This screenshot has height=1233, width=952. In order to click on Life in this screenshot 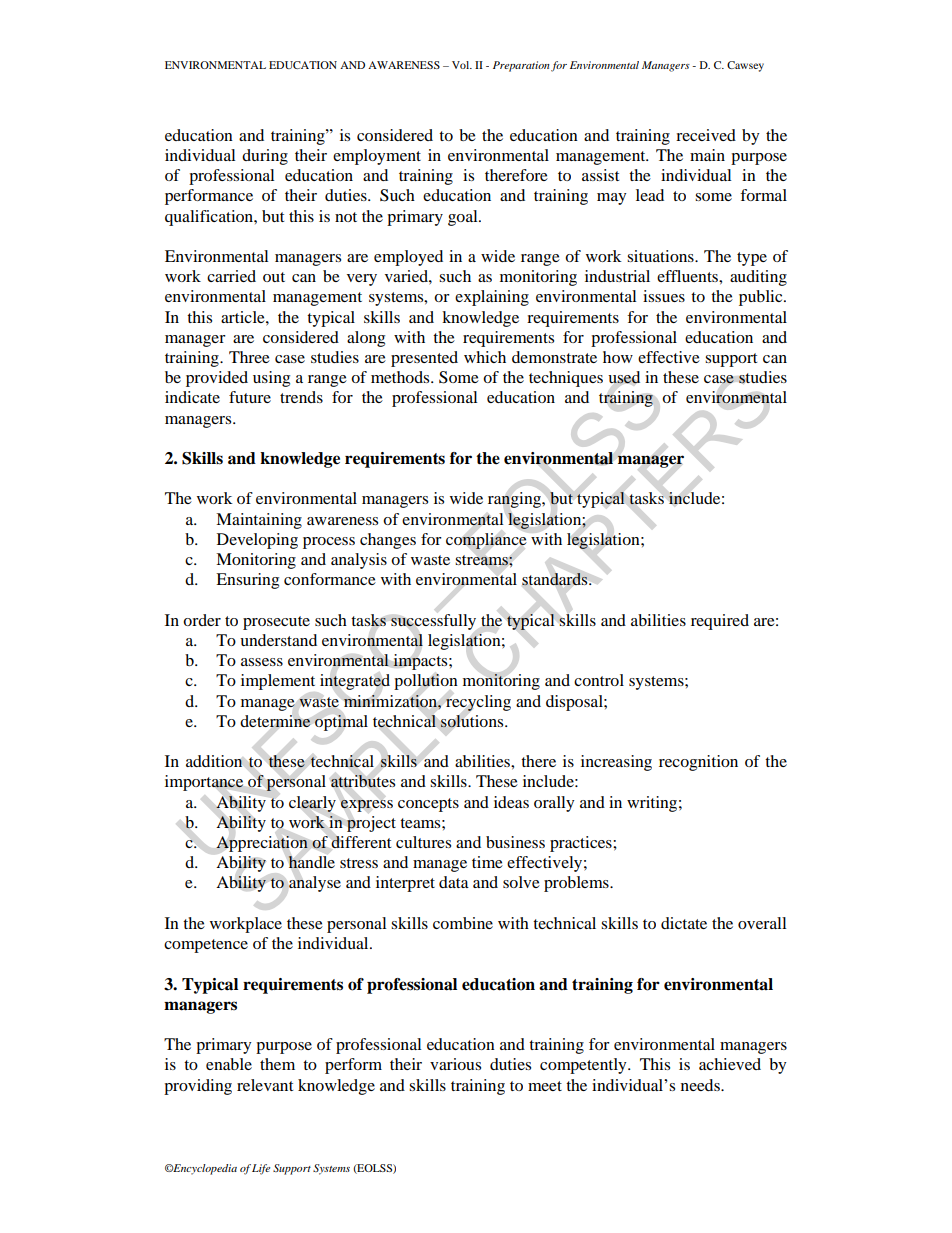, I will do `click(261, 1169)`.
